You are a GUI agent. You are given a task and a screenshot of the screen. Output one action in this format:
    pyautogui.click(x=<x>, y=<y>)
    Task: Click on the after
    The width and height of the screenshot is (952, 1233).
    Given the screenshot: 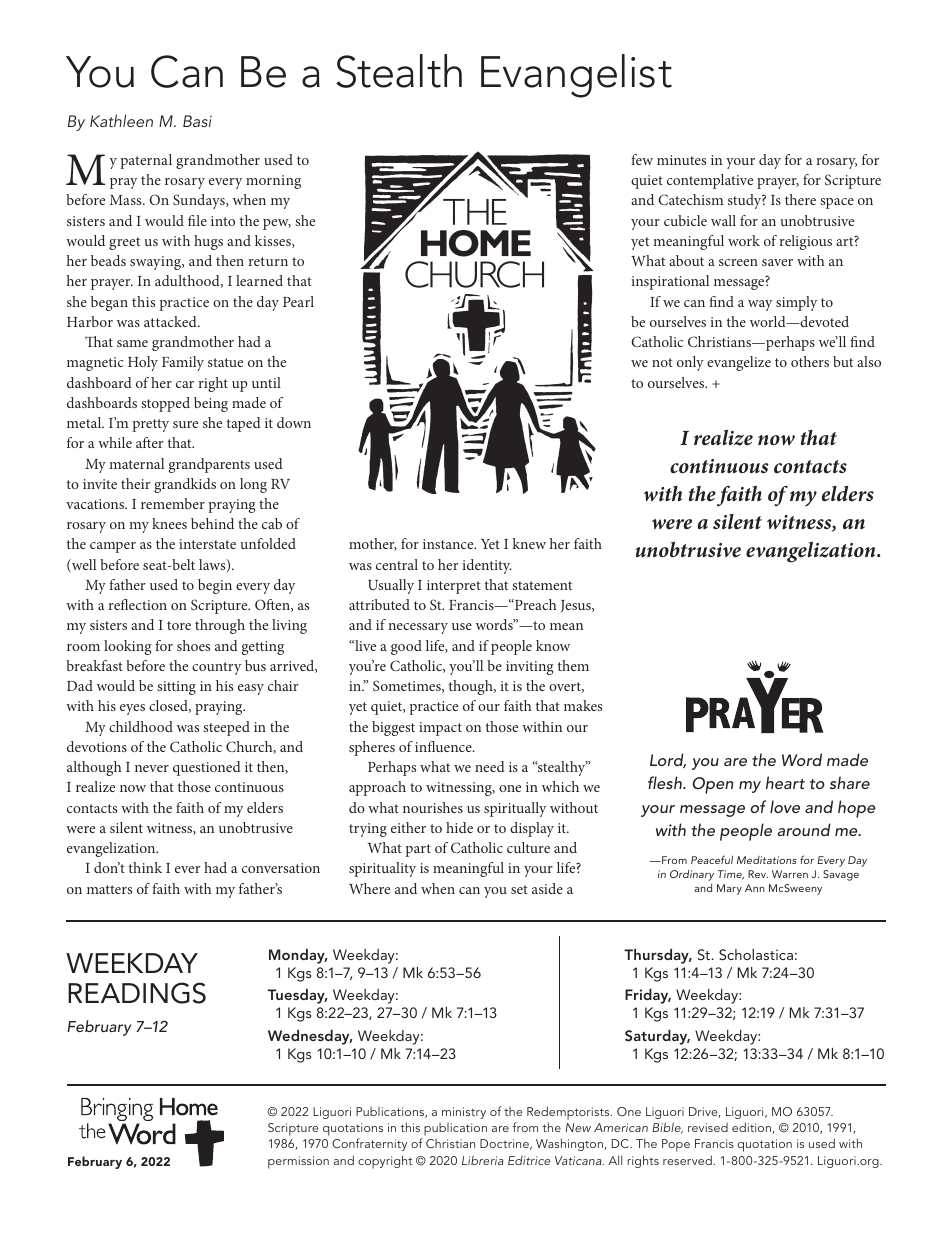 What is the action you would take?
    pyautogui.click(x=149, y=442)
